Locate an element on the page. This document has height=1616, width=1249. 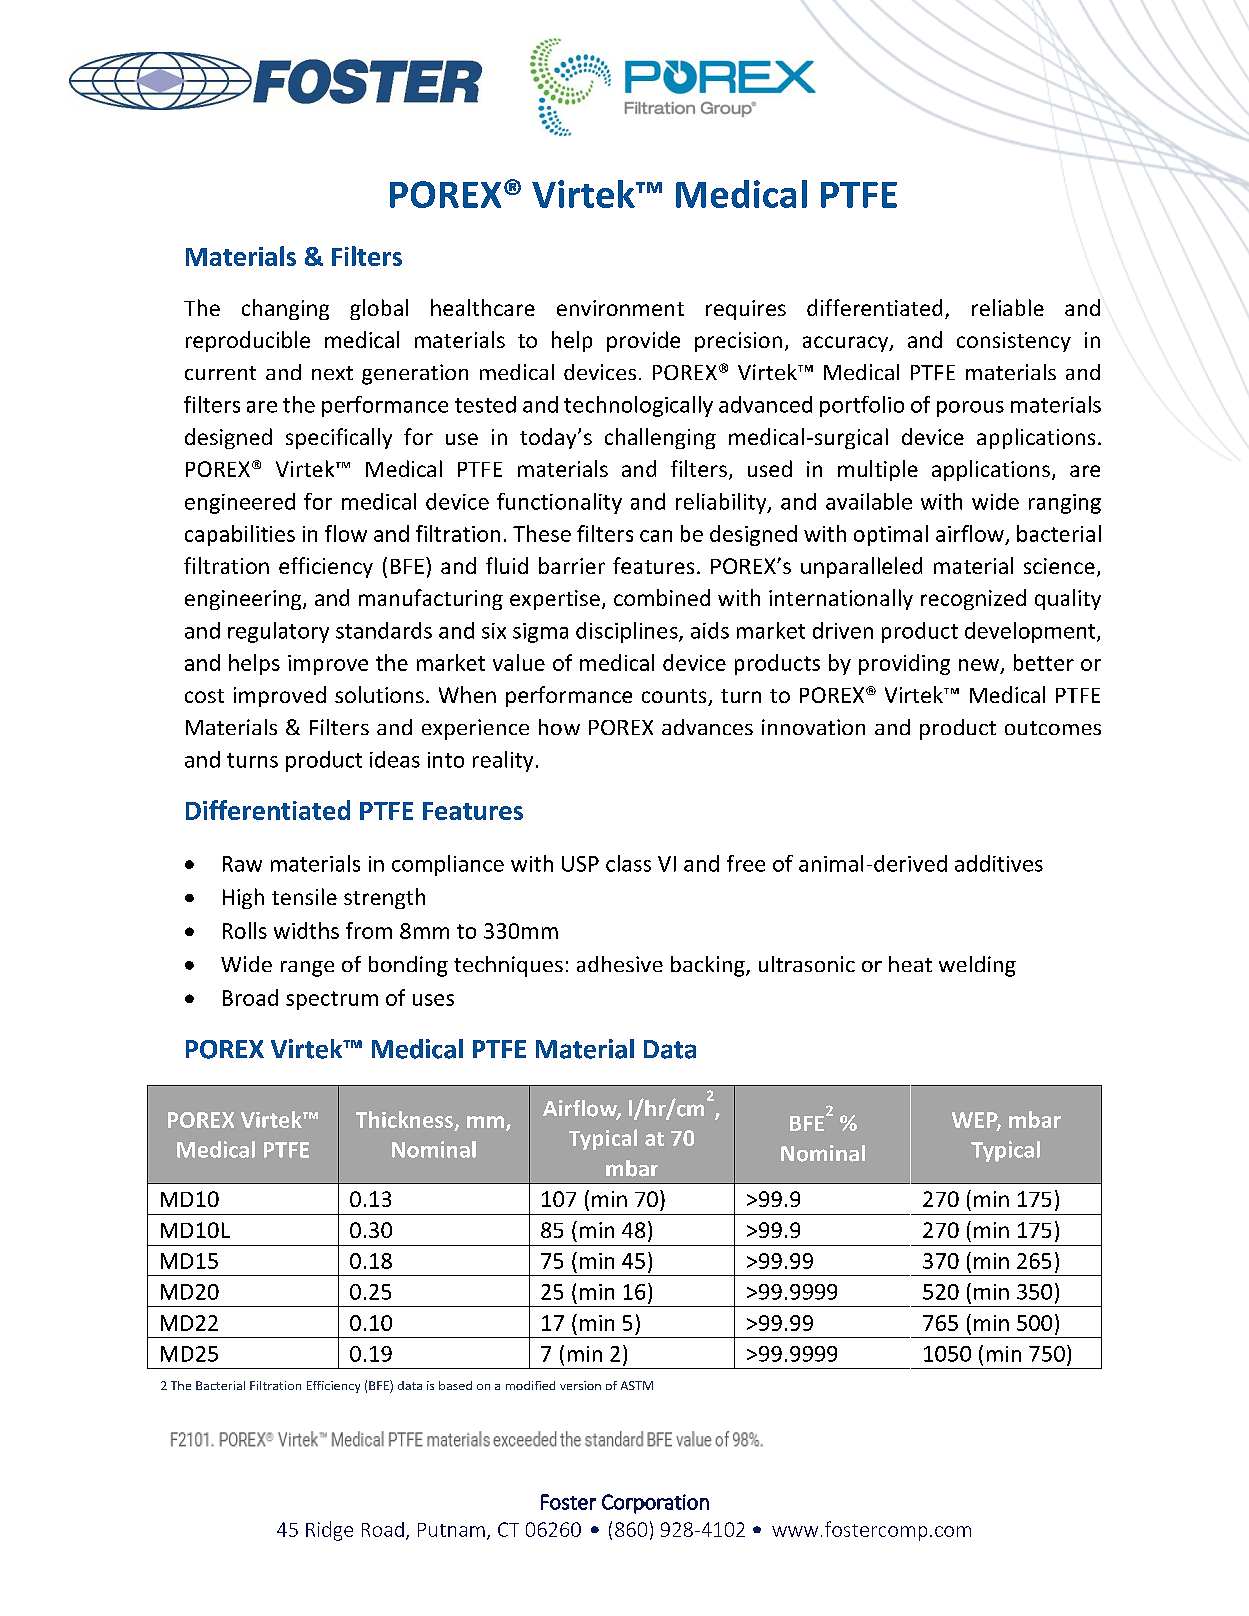
provide is located at coordinates (643, 341).
